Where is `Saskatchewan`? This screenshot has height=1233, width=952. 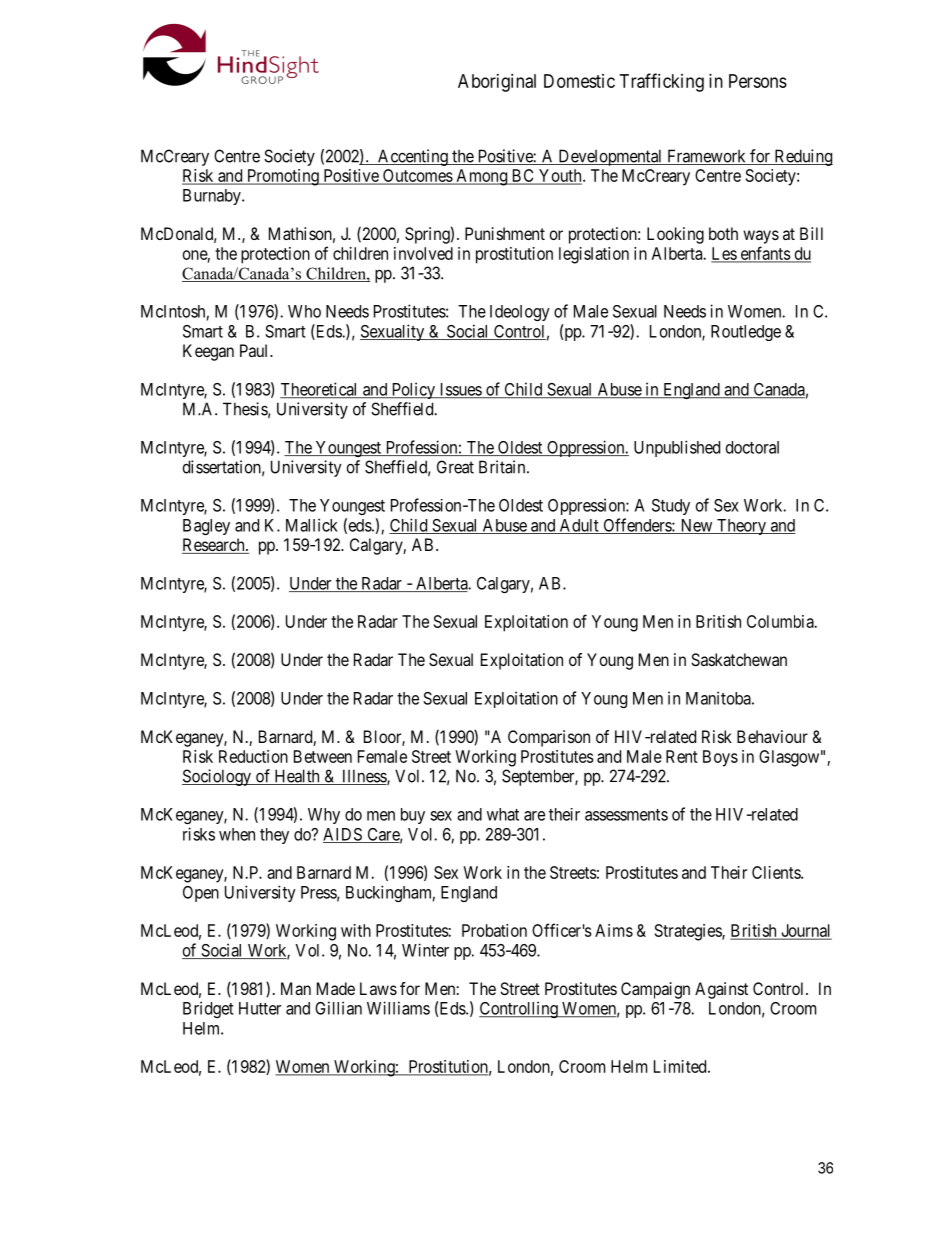 Saskatchewan is located at coordinates (739, 659).
